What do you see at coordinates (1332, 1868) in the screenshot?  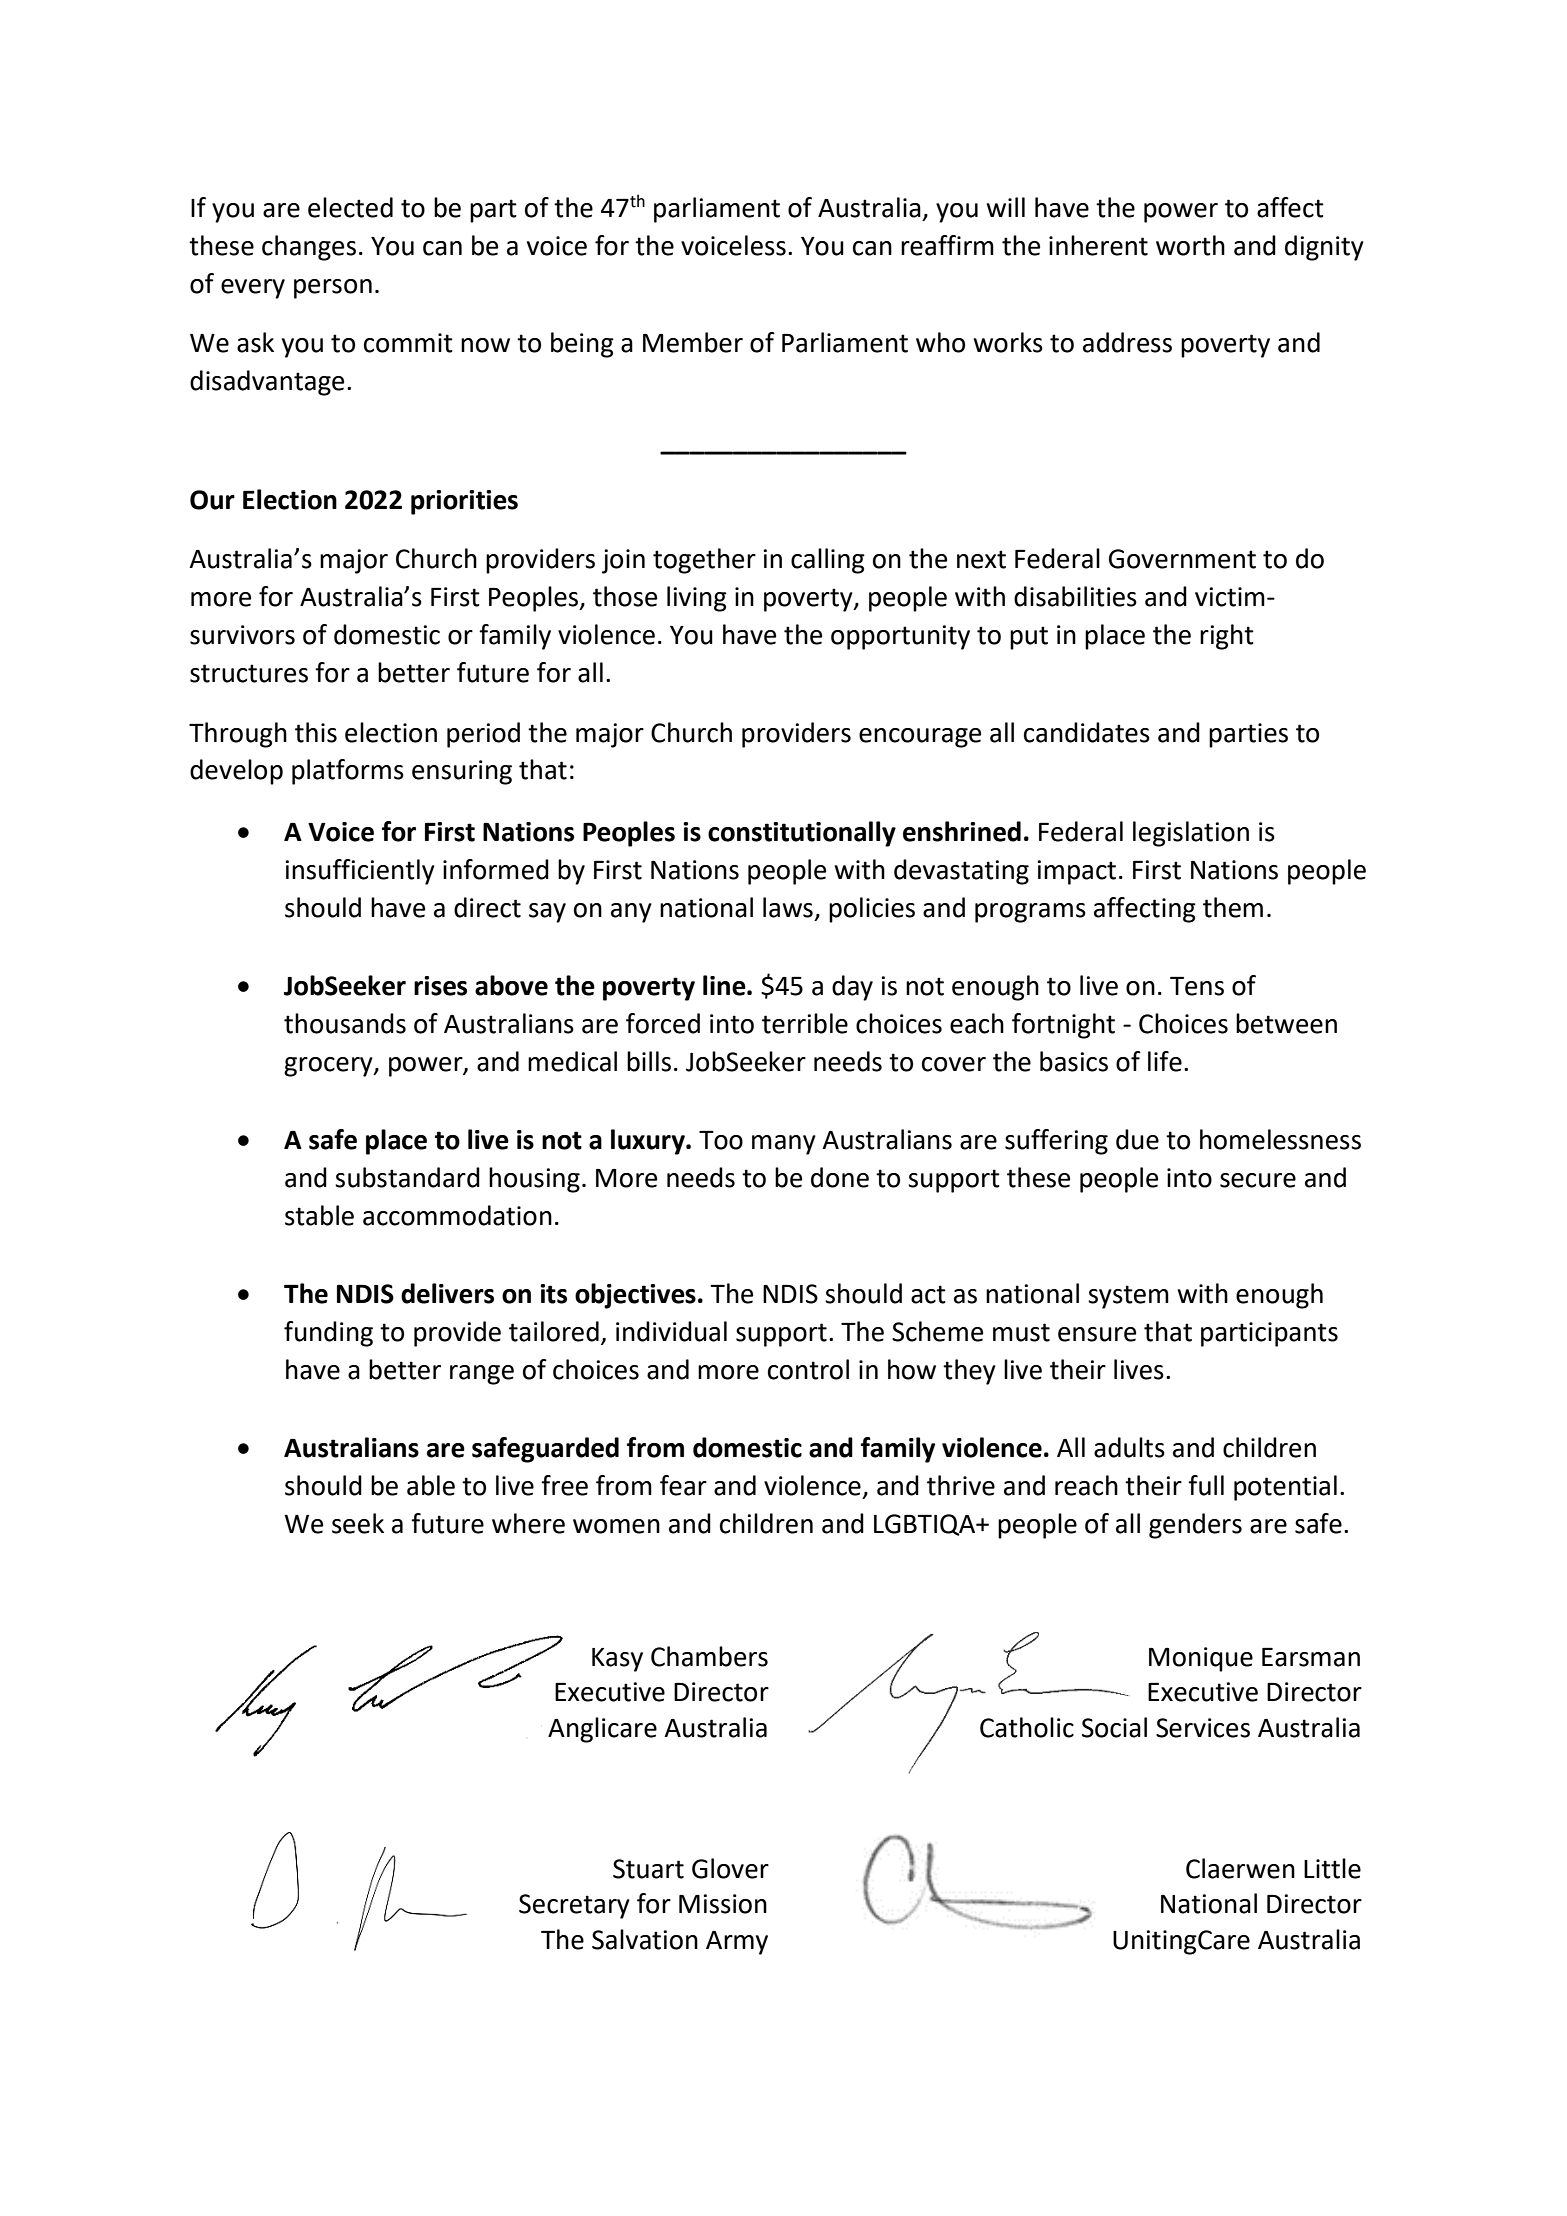 I see `Little` at bounding box center [1332, 1868].
